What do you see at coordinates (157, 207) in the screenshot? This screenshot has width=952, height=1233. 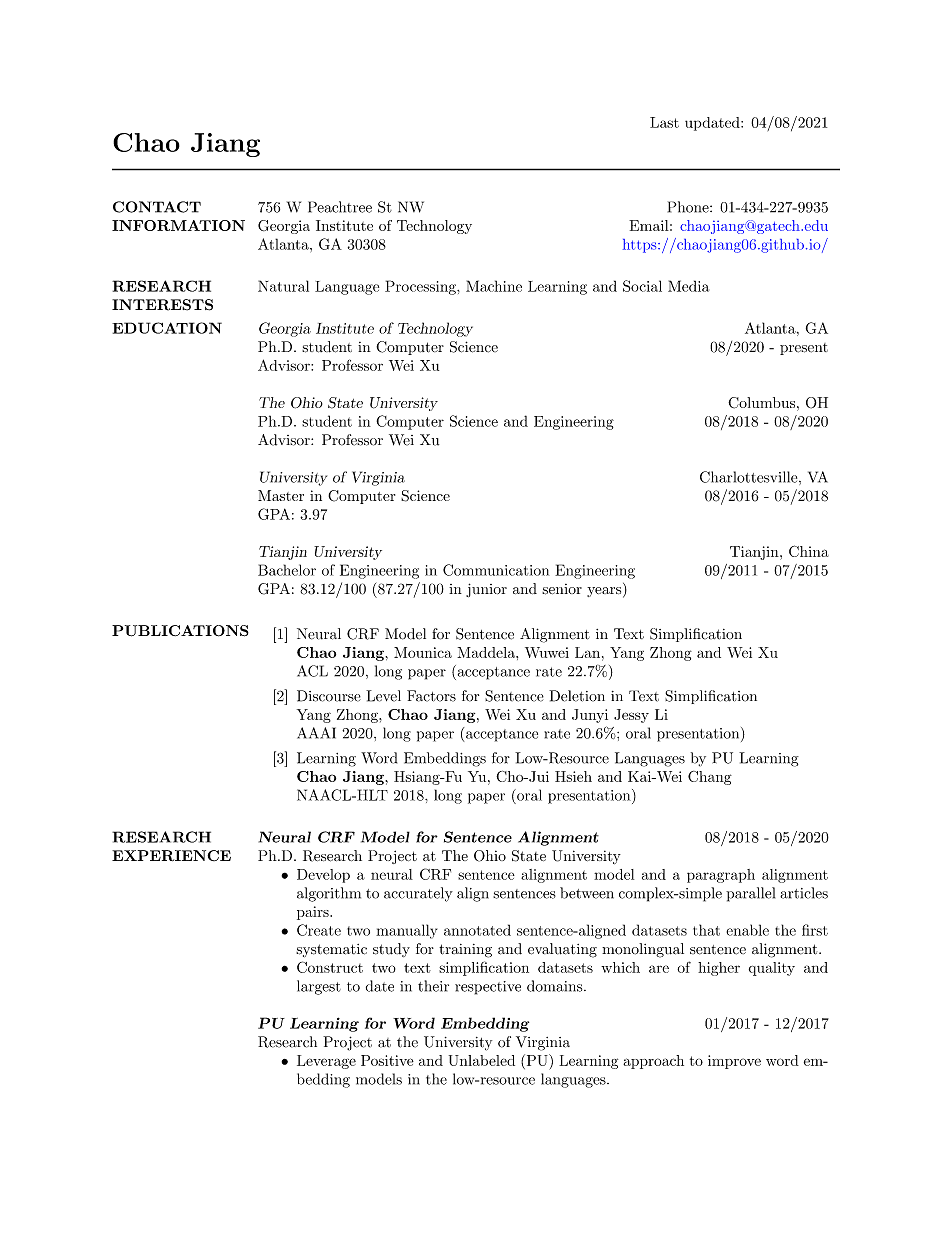 I see `CONTACT` at bounding box center [157, 207].
